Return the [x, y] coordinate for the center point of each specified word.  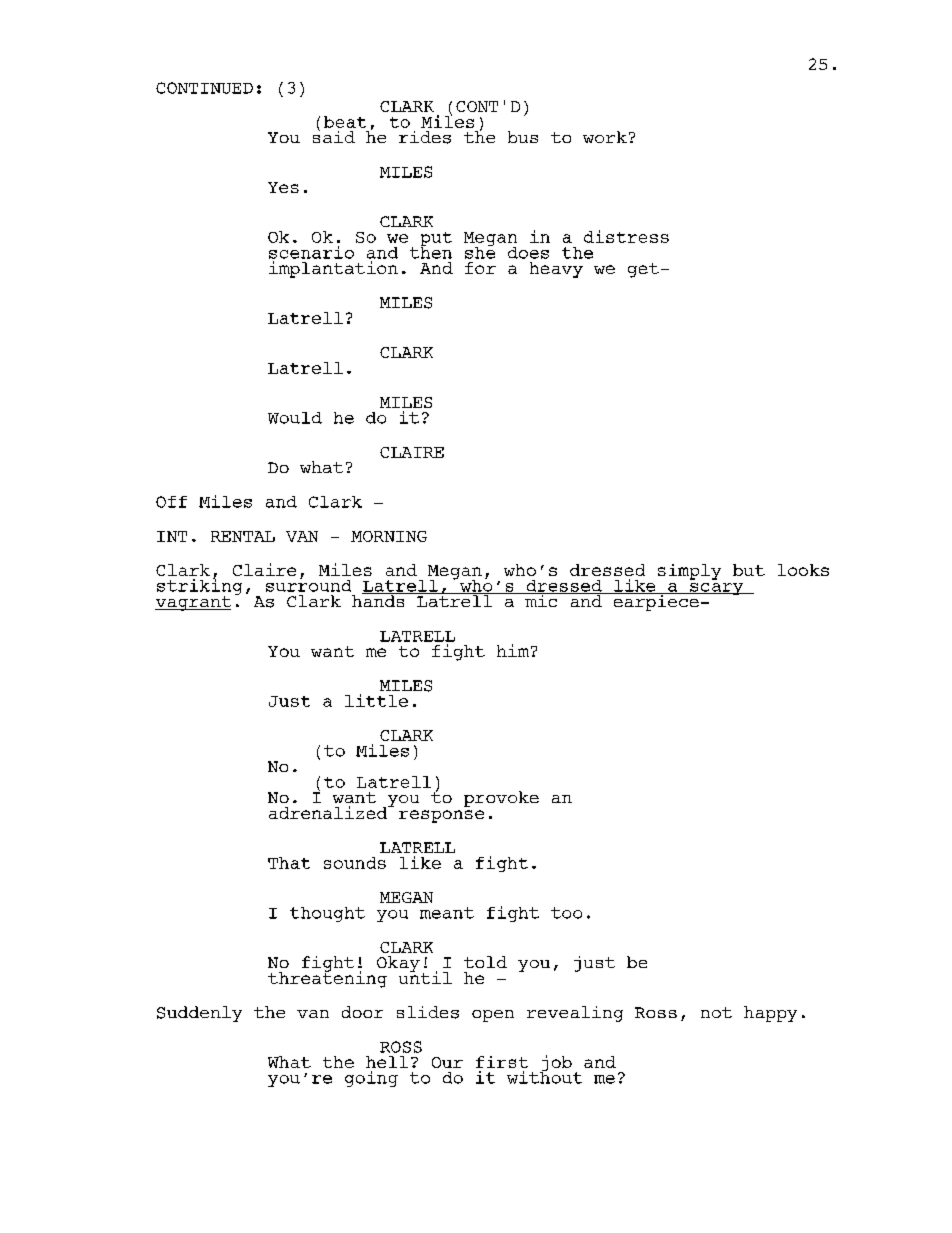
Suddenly [199, 1014]
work [605, 137]
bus [523, 137]
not [716, 1012]
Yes [283, 187]
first [502, 1062]
